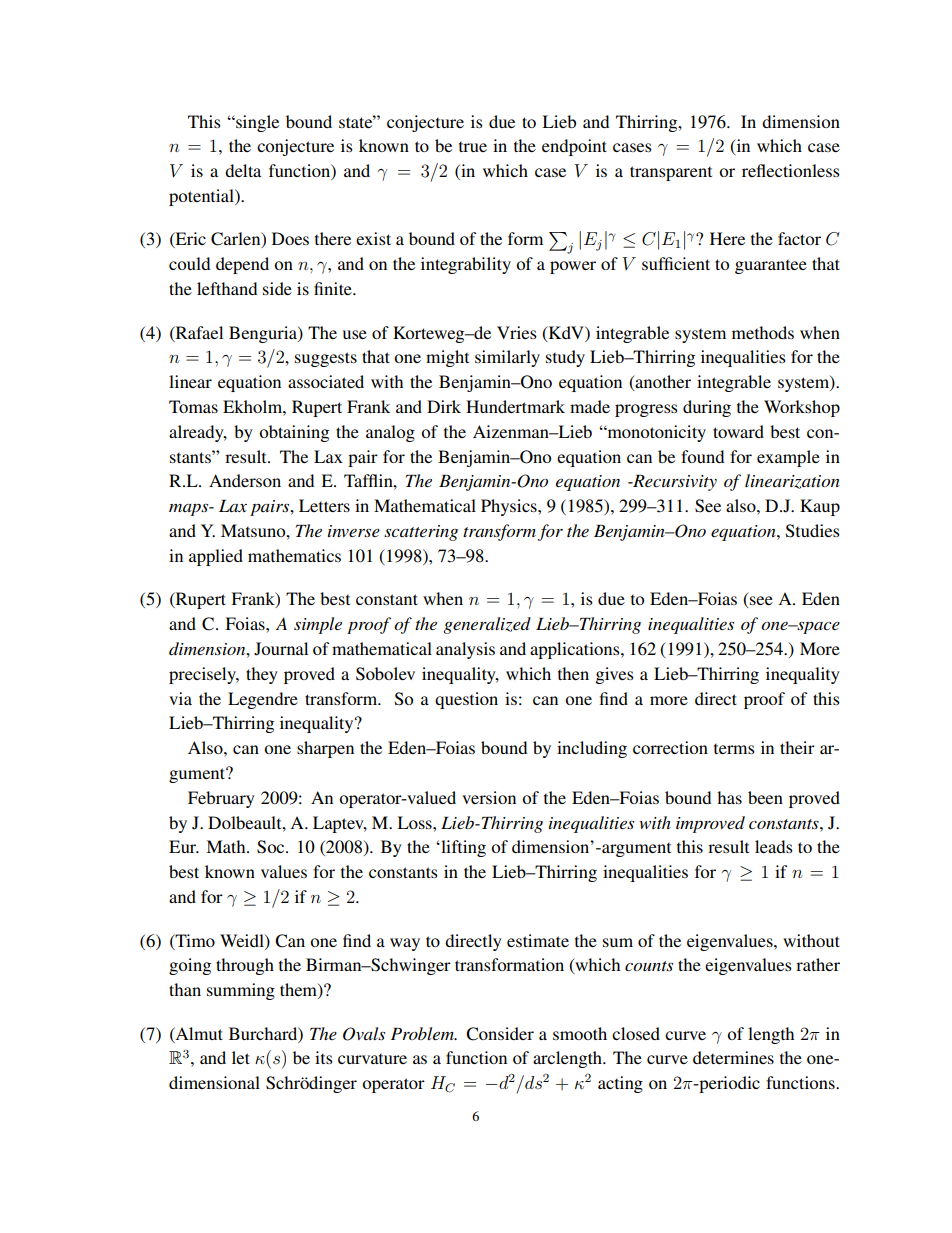 The height and width of the document is (1233, 952). I want to click on transparent, so click(671, 173).
